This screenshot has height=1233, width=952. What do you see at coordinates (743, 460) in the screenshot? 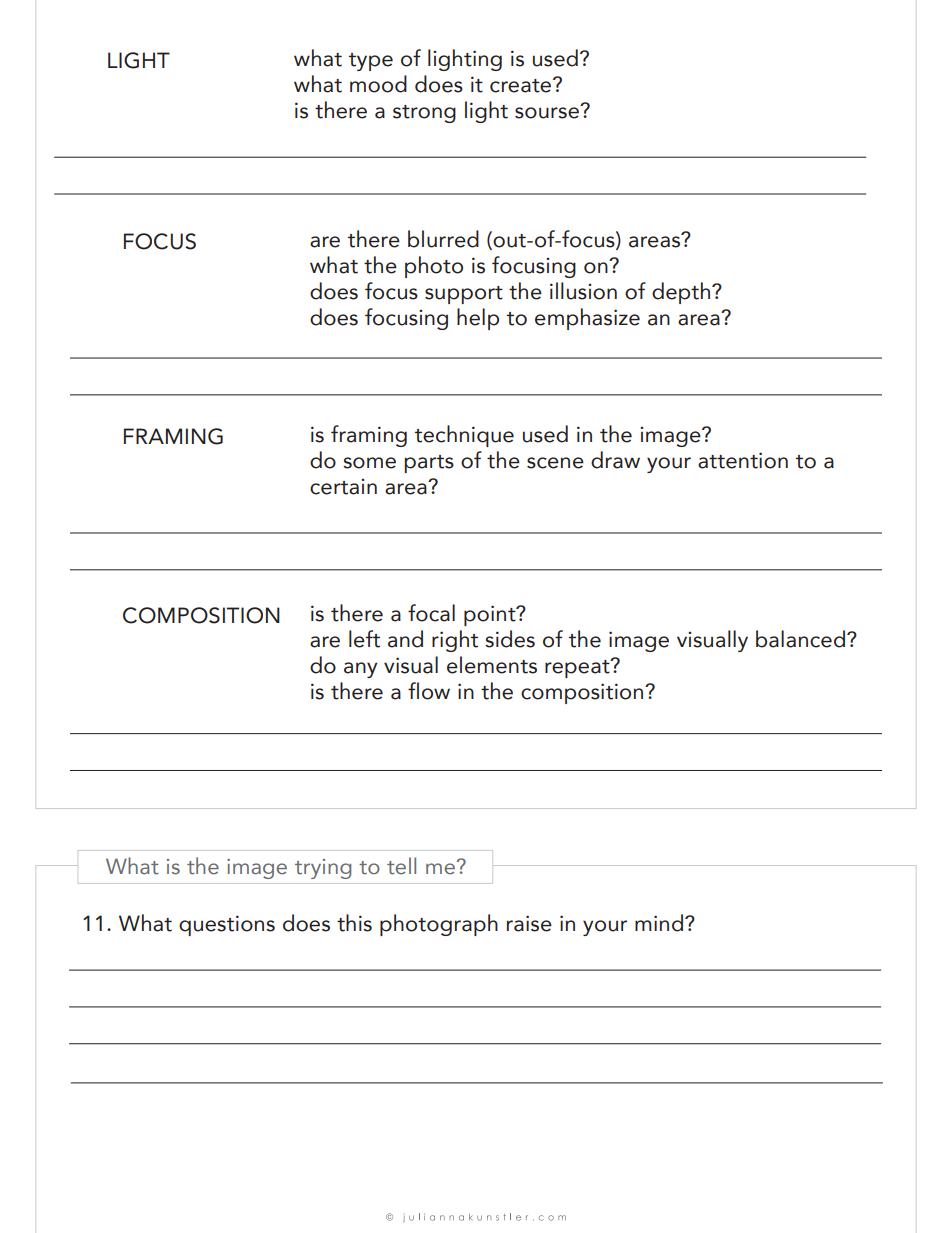
I see `attention` at bounding box center [743, 460].
